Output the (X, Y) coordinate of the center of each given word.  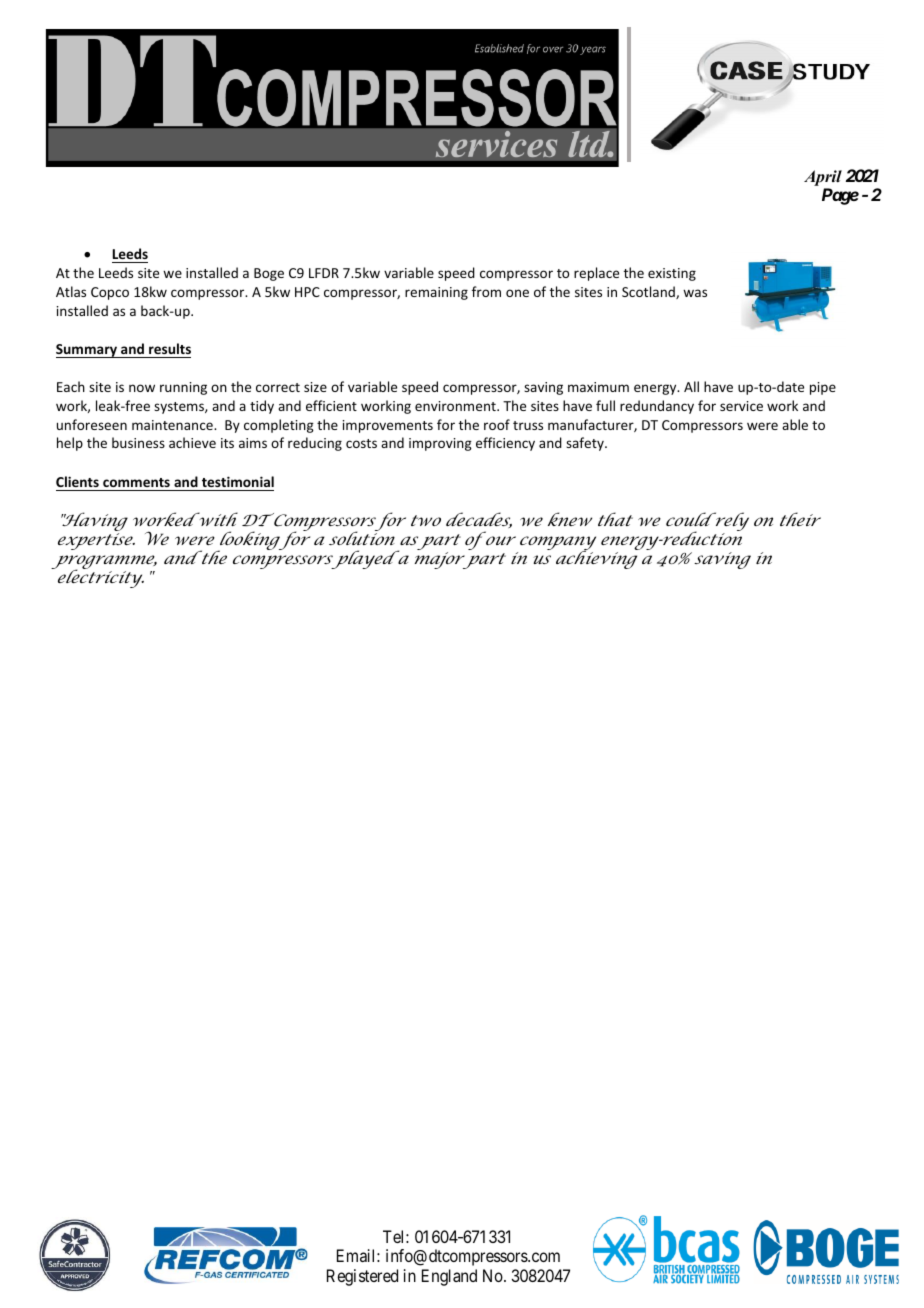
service (741, 406)
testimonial (238, 481)
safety (586, 444)
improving (440, 444)
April (823, 178)
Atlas (71, 291)
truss (528, 425)
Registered (362, 1277)
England (449, 1277)
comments (136, 482)
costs (361, 443)
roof (497, 424)
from (486, 291)
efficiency (505, 444)
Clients (77, 481)
